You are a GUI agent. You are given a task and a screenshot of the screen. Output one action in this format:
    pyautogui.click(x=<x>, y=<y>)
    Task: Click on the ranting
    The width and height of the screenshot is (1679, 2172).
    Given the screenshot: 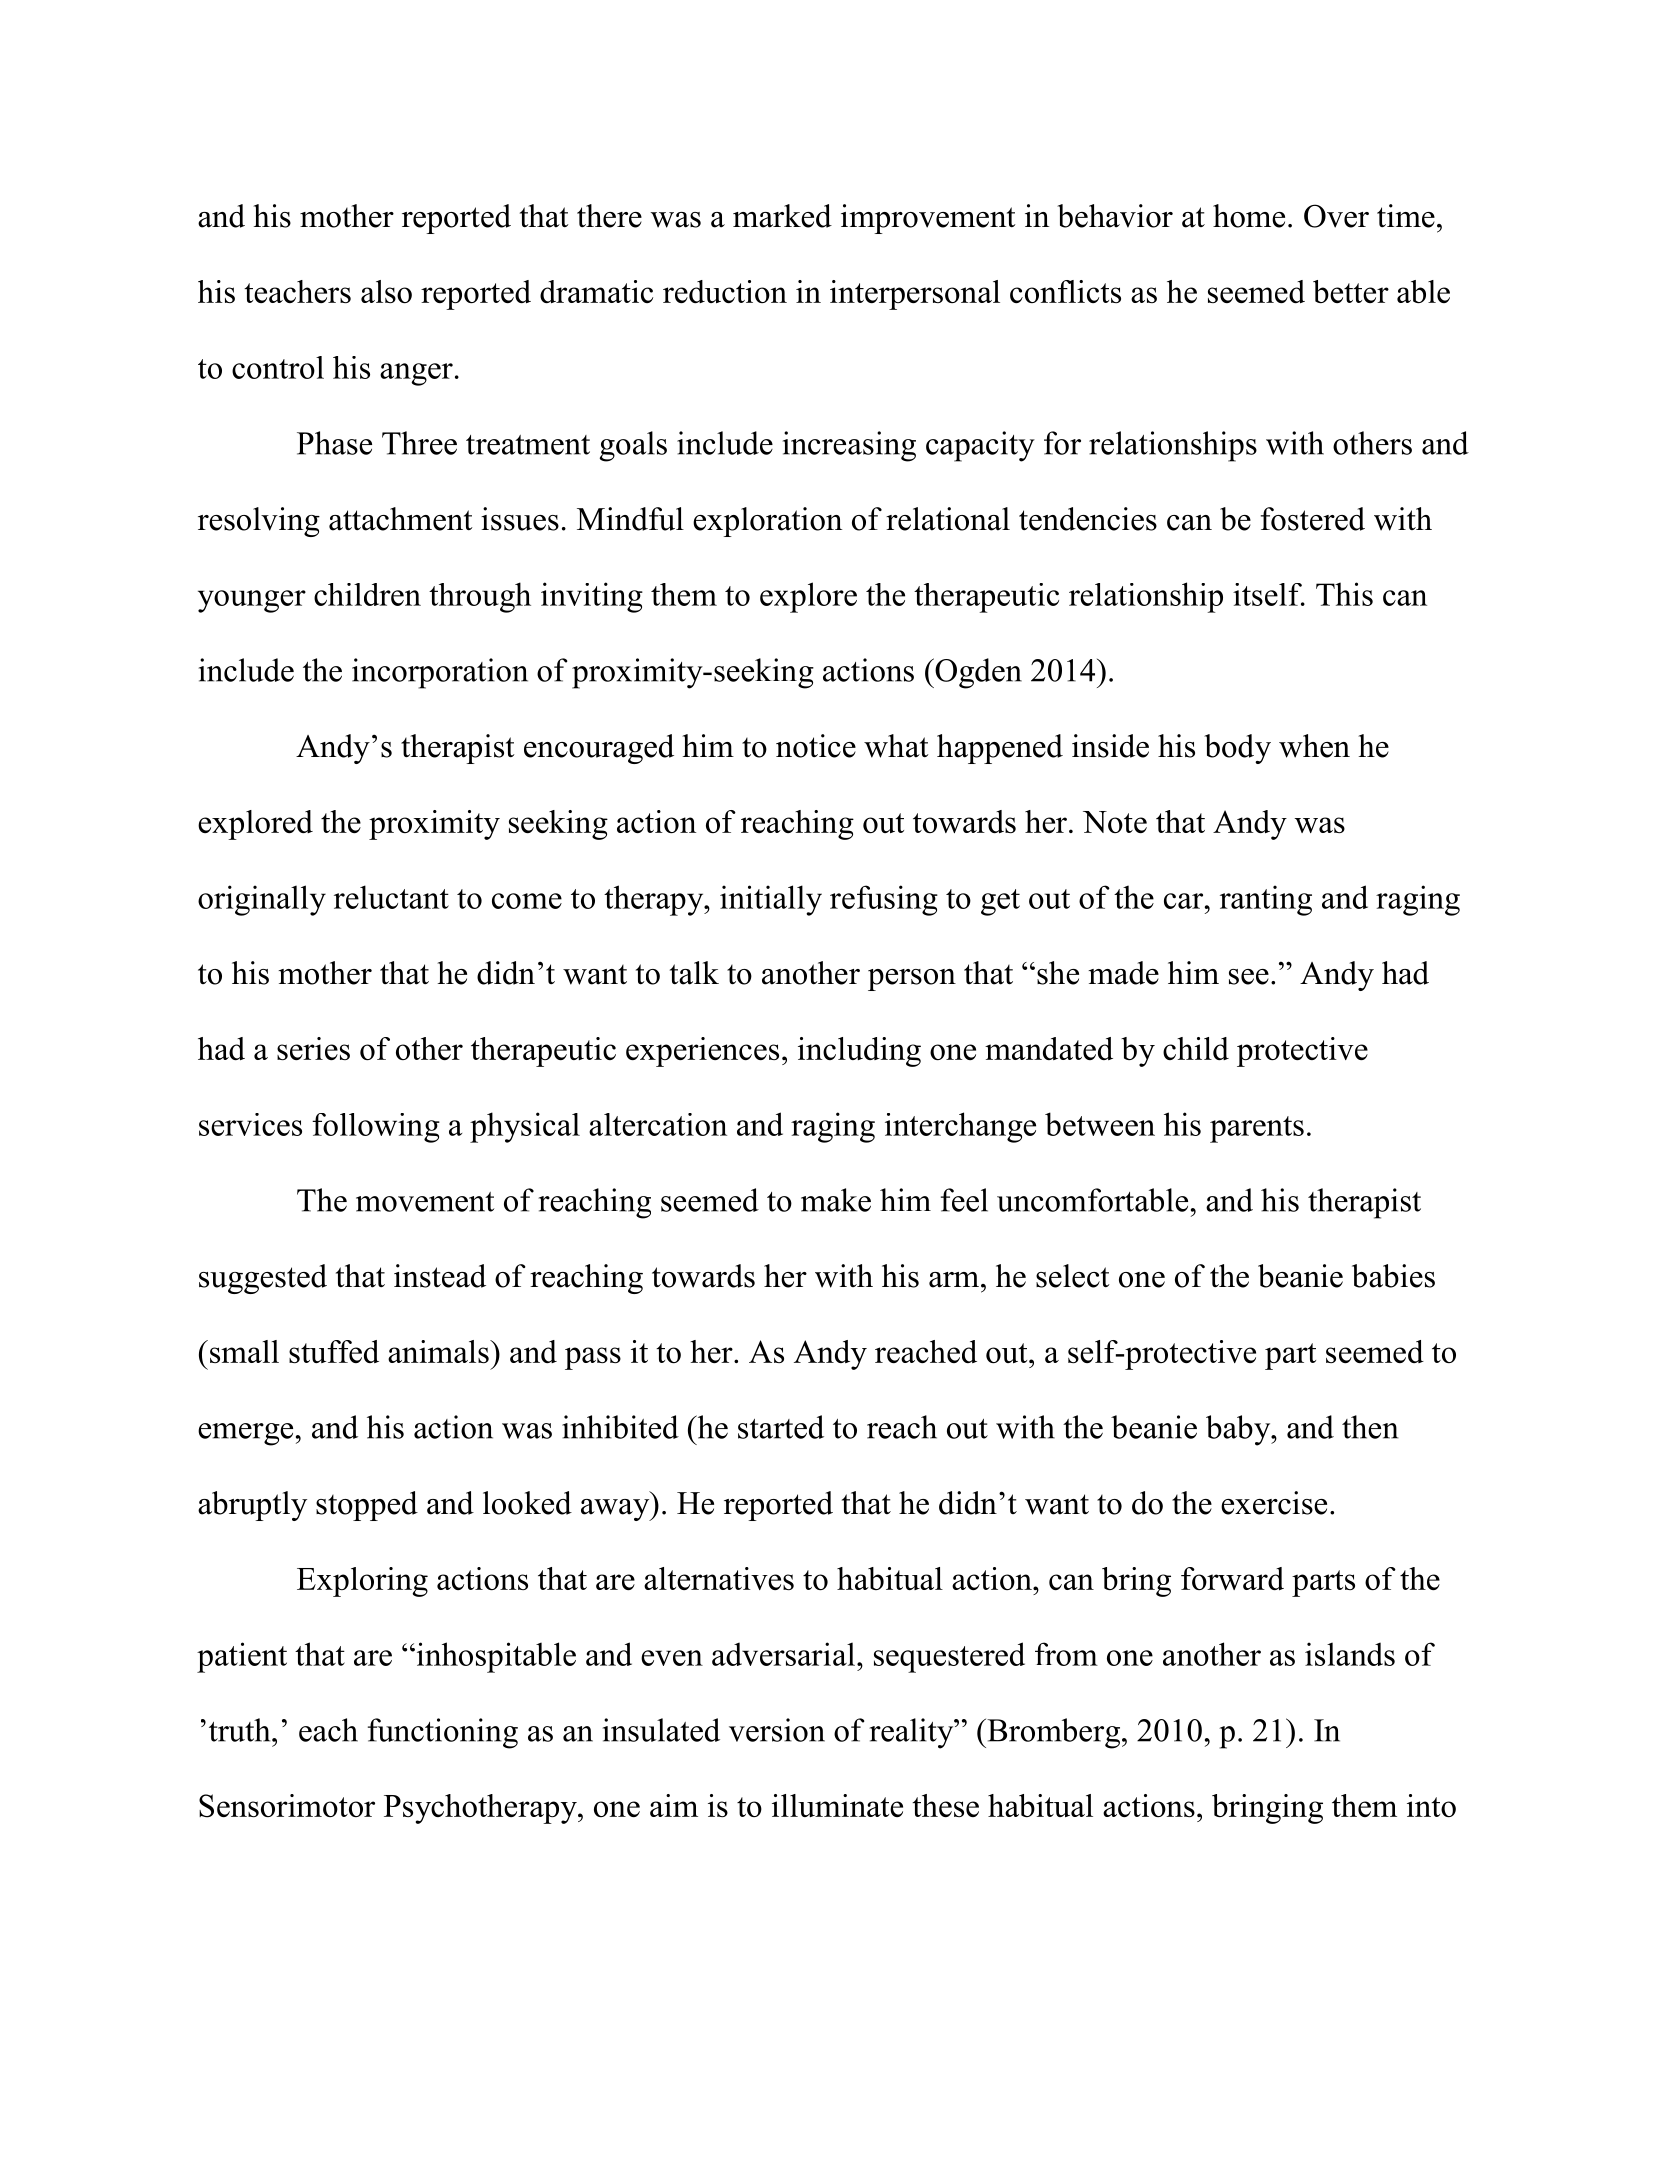 What is the action you would take?
    pyautogui.click(x=1266, y=900)
